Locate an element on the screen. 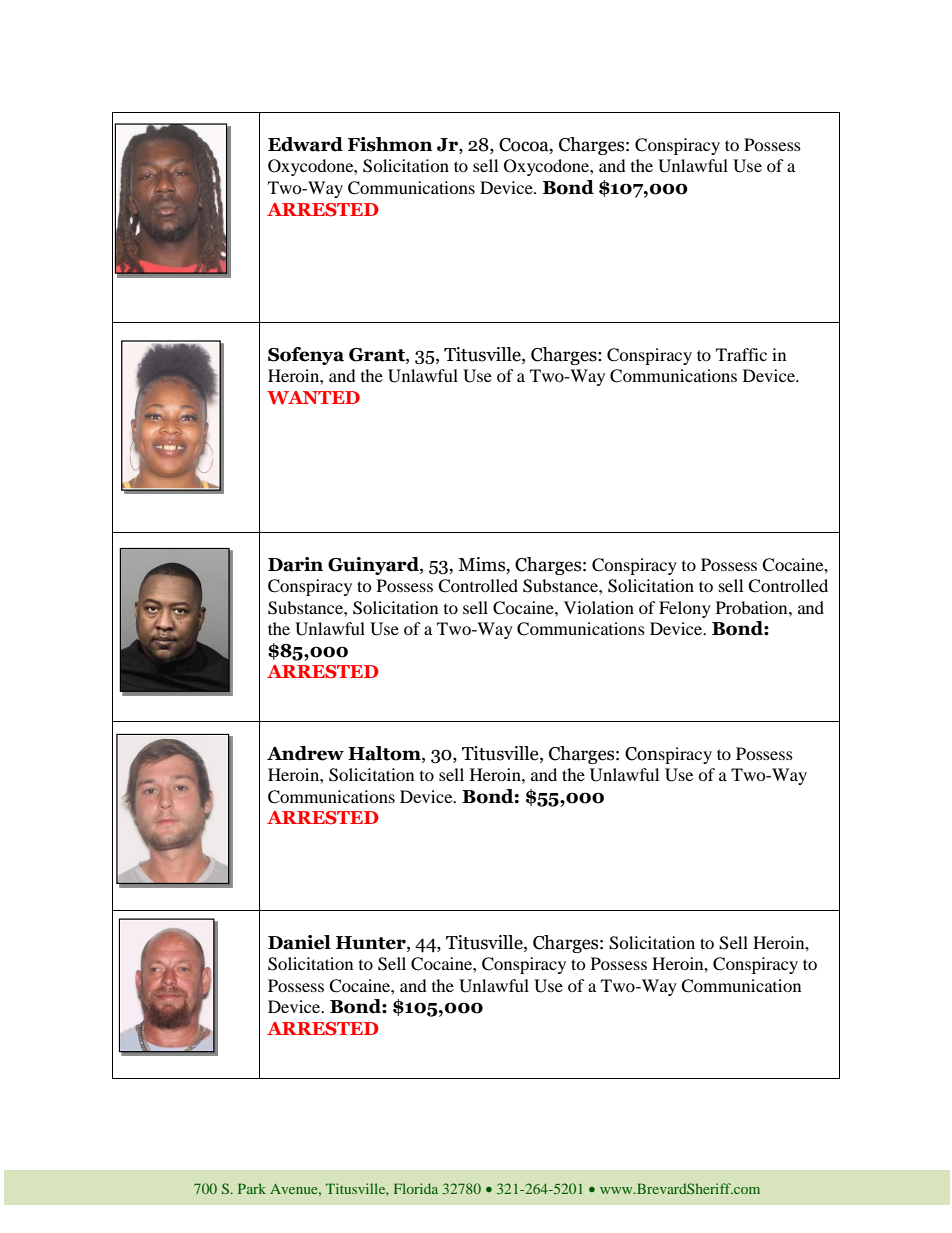 This screenshot has width=952, height=1233. Daniel is located at coordinates (299, 942).
